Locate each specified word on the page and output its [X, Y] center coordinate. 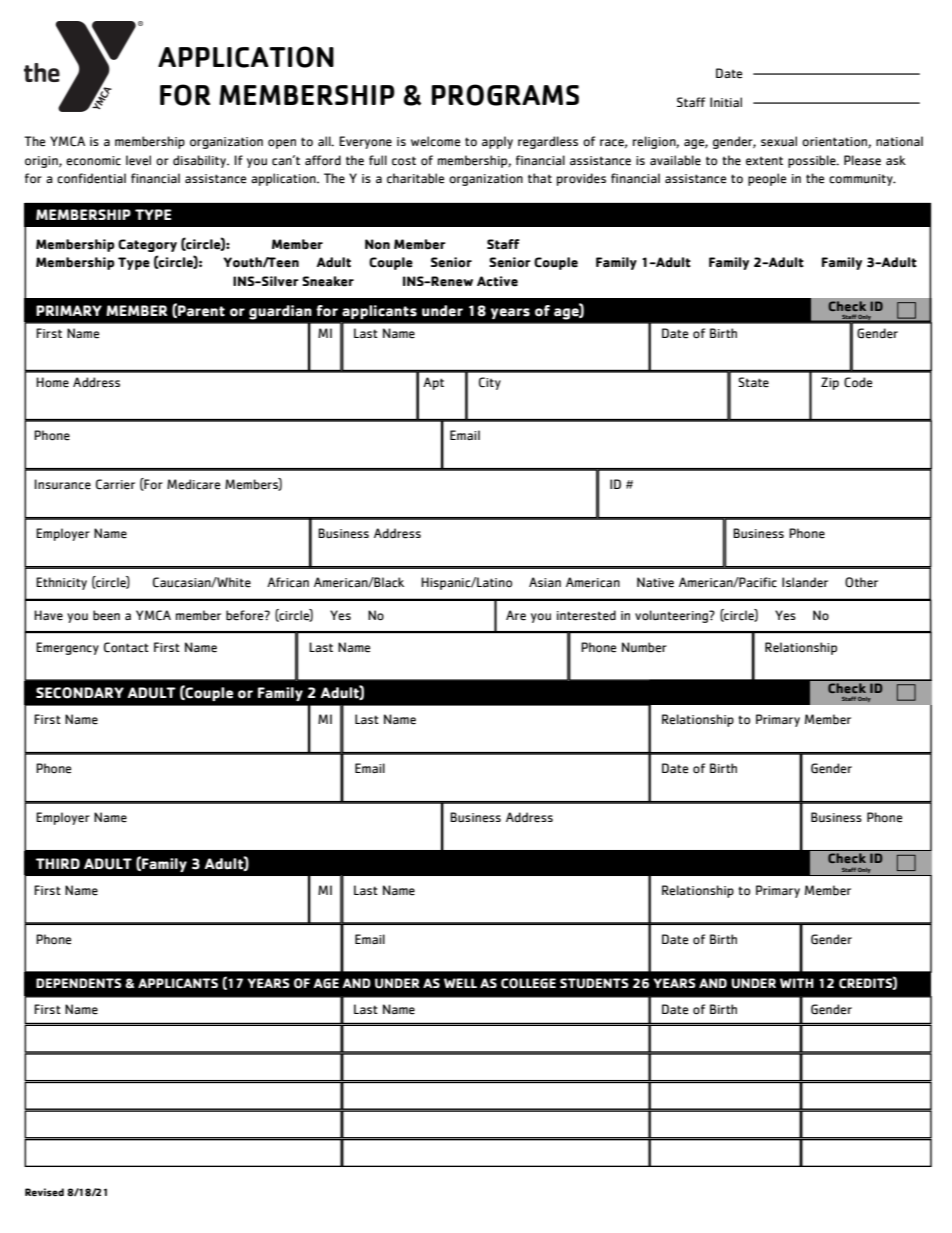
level [138, 160]
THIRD [58, 863]
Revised [44, 1192]
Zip [830, 383]
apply [497, 142]
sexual [779, 141]
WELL [460, 983]
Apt [433, 383]
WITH [797, 983]
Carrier [115, 484]
